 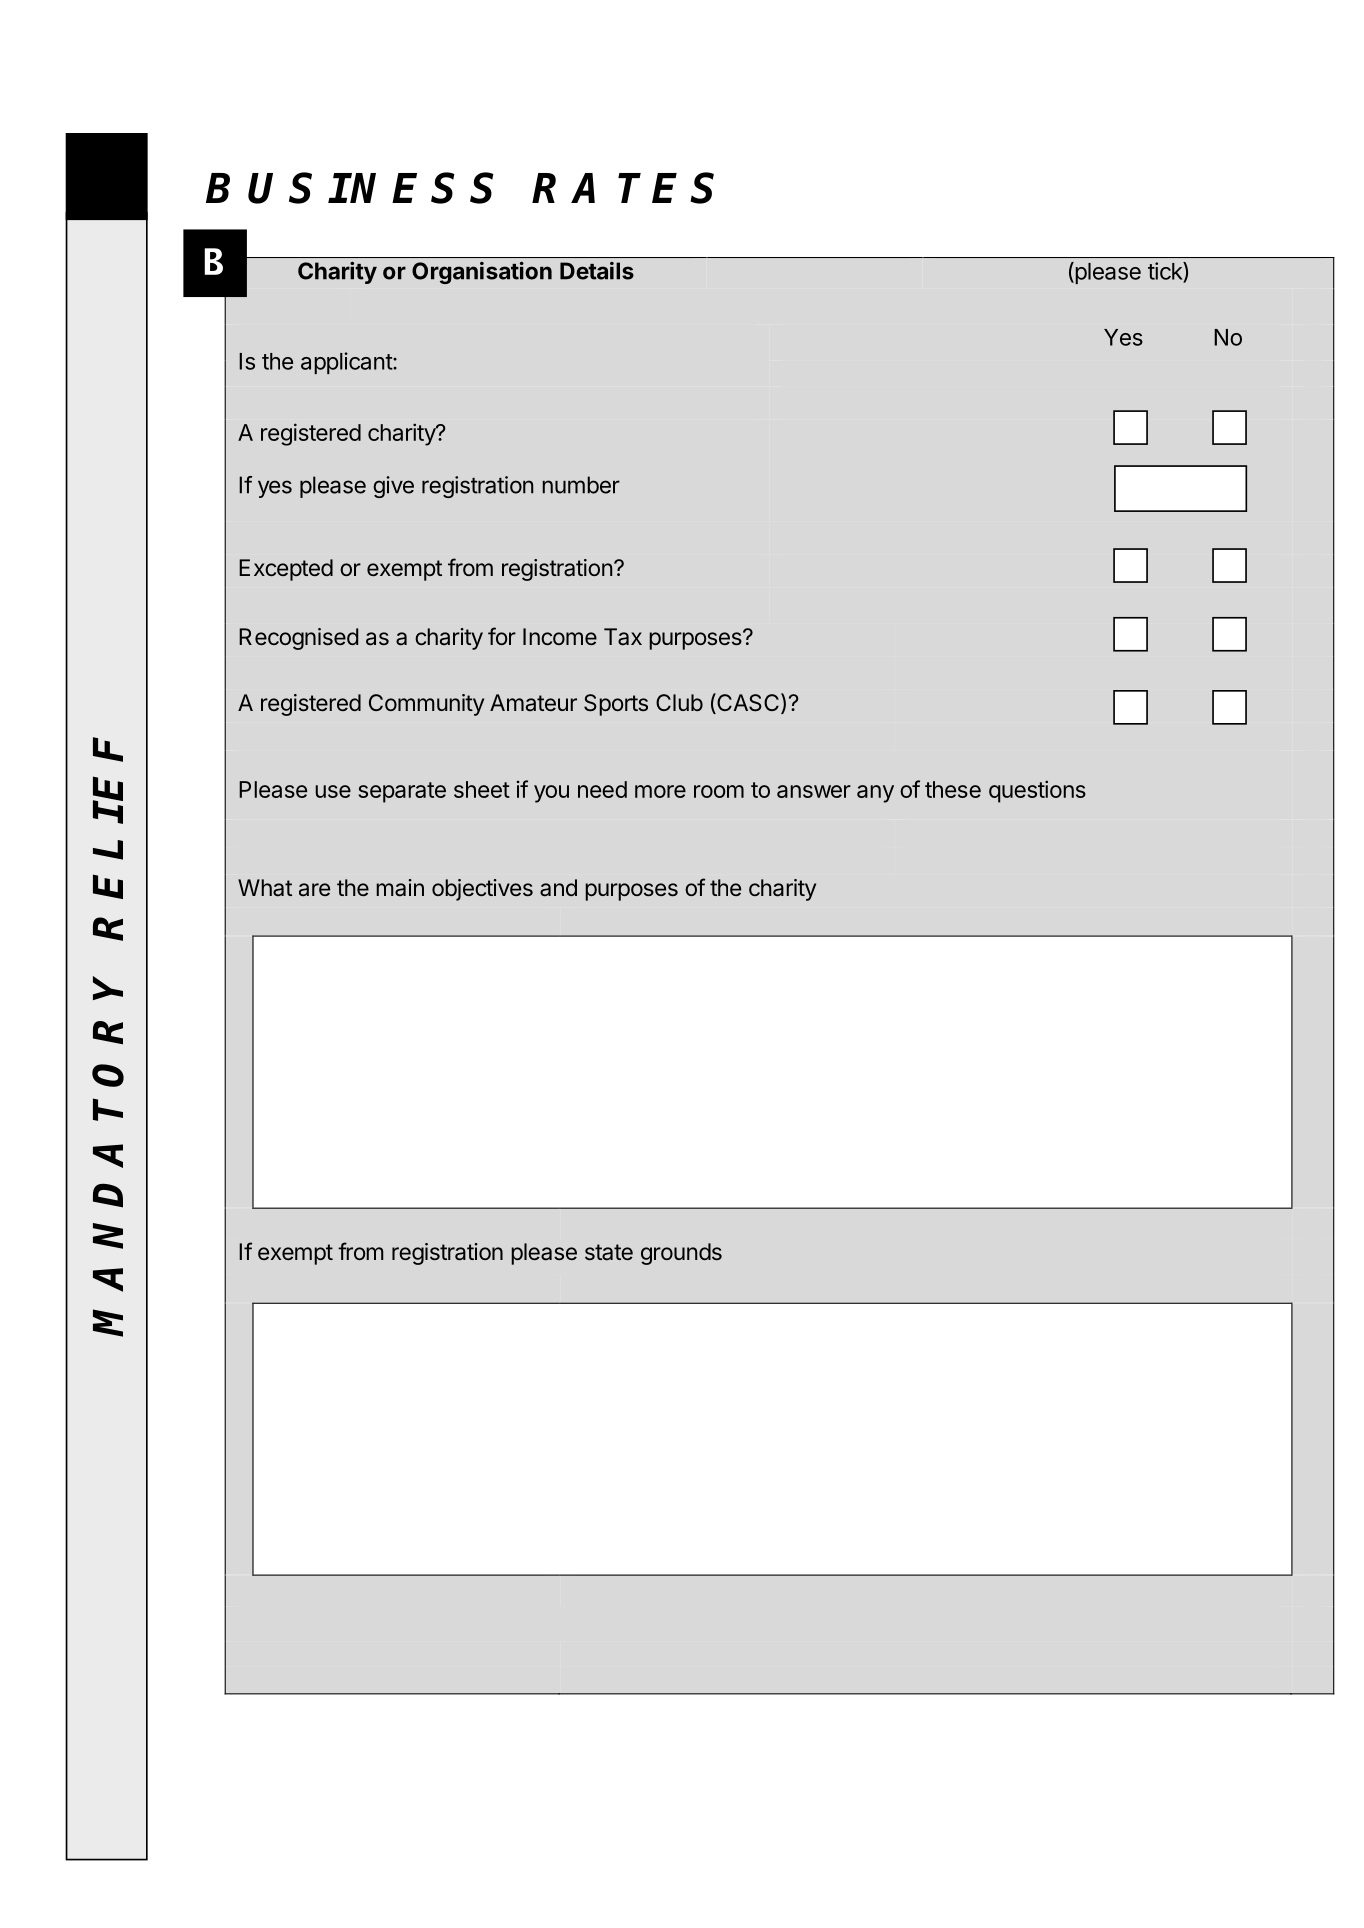 What do you see at coordinates (1166, 271) in the screenshot?
I see `tick` at bounding box center [1166, 271].
